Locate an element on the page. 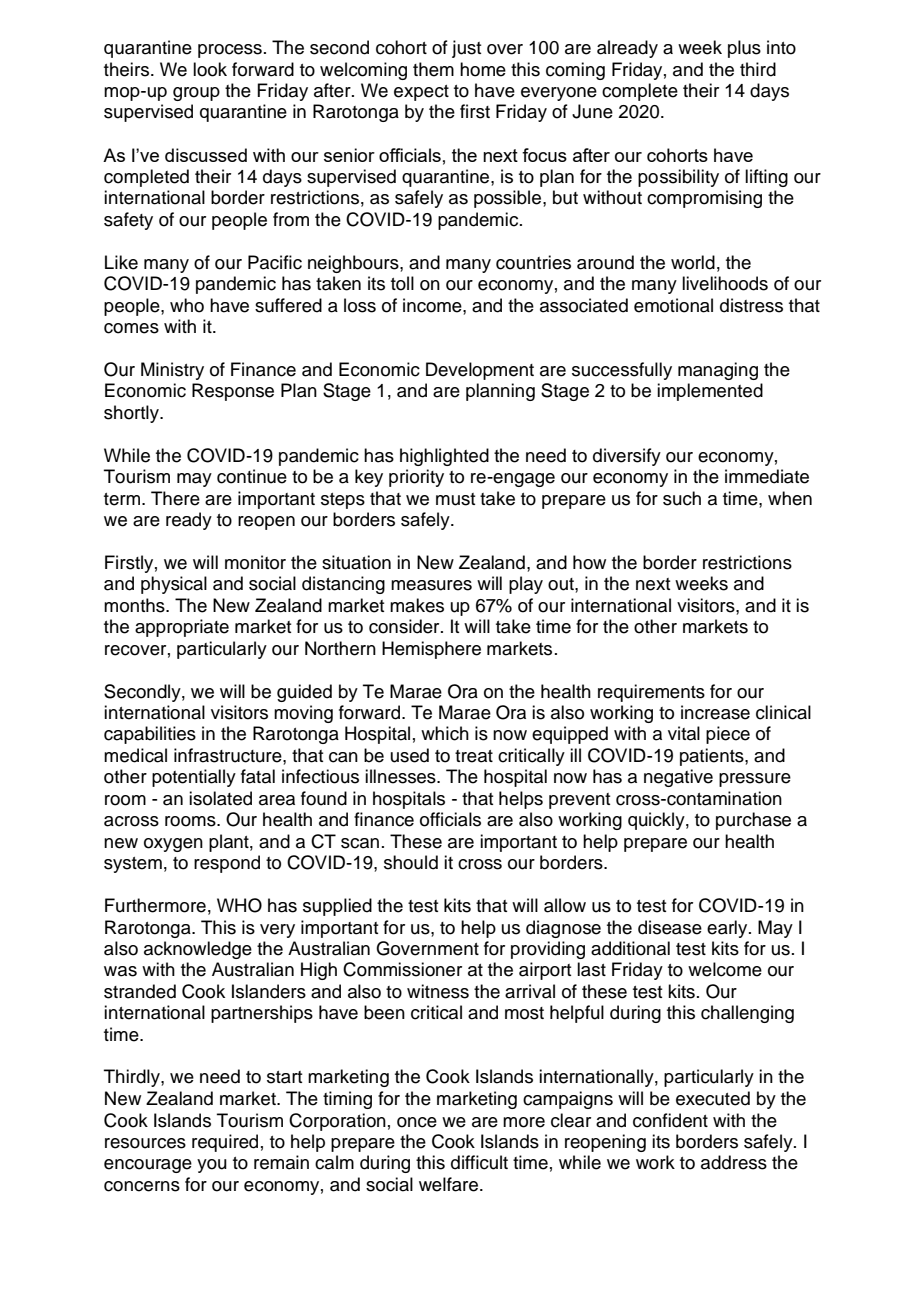 The width and height of the page is (924, 1308). Response is located at coordinates (233, 392).
